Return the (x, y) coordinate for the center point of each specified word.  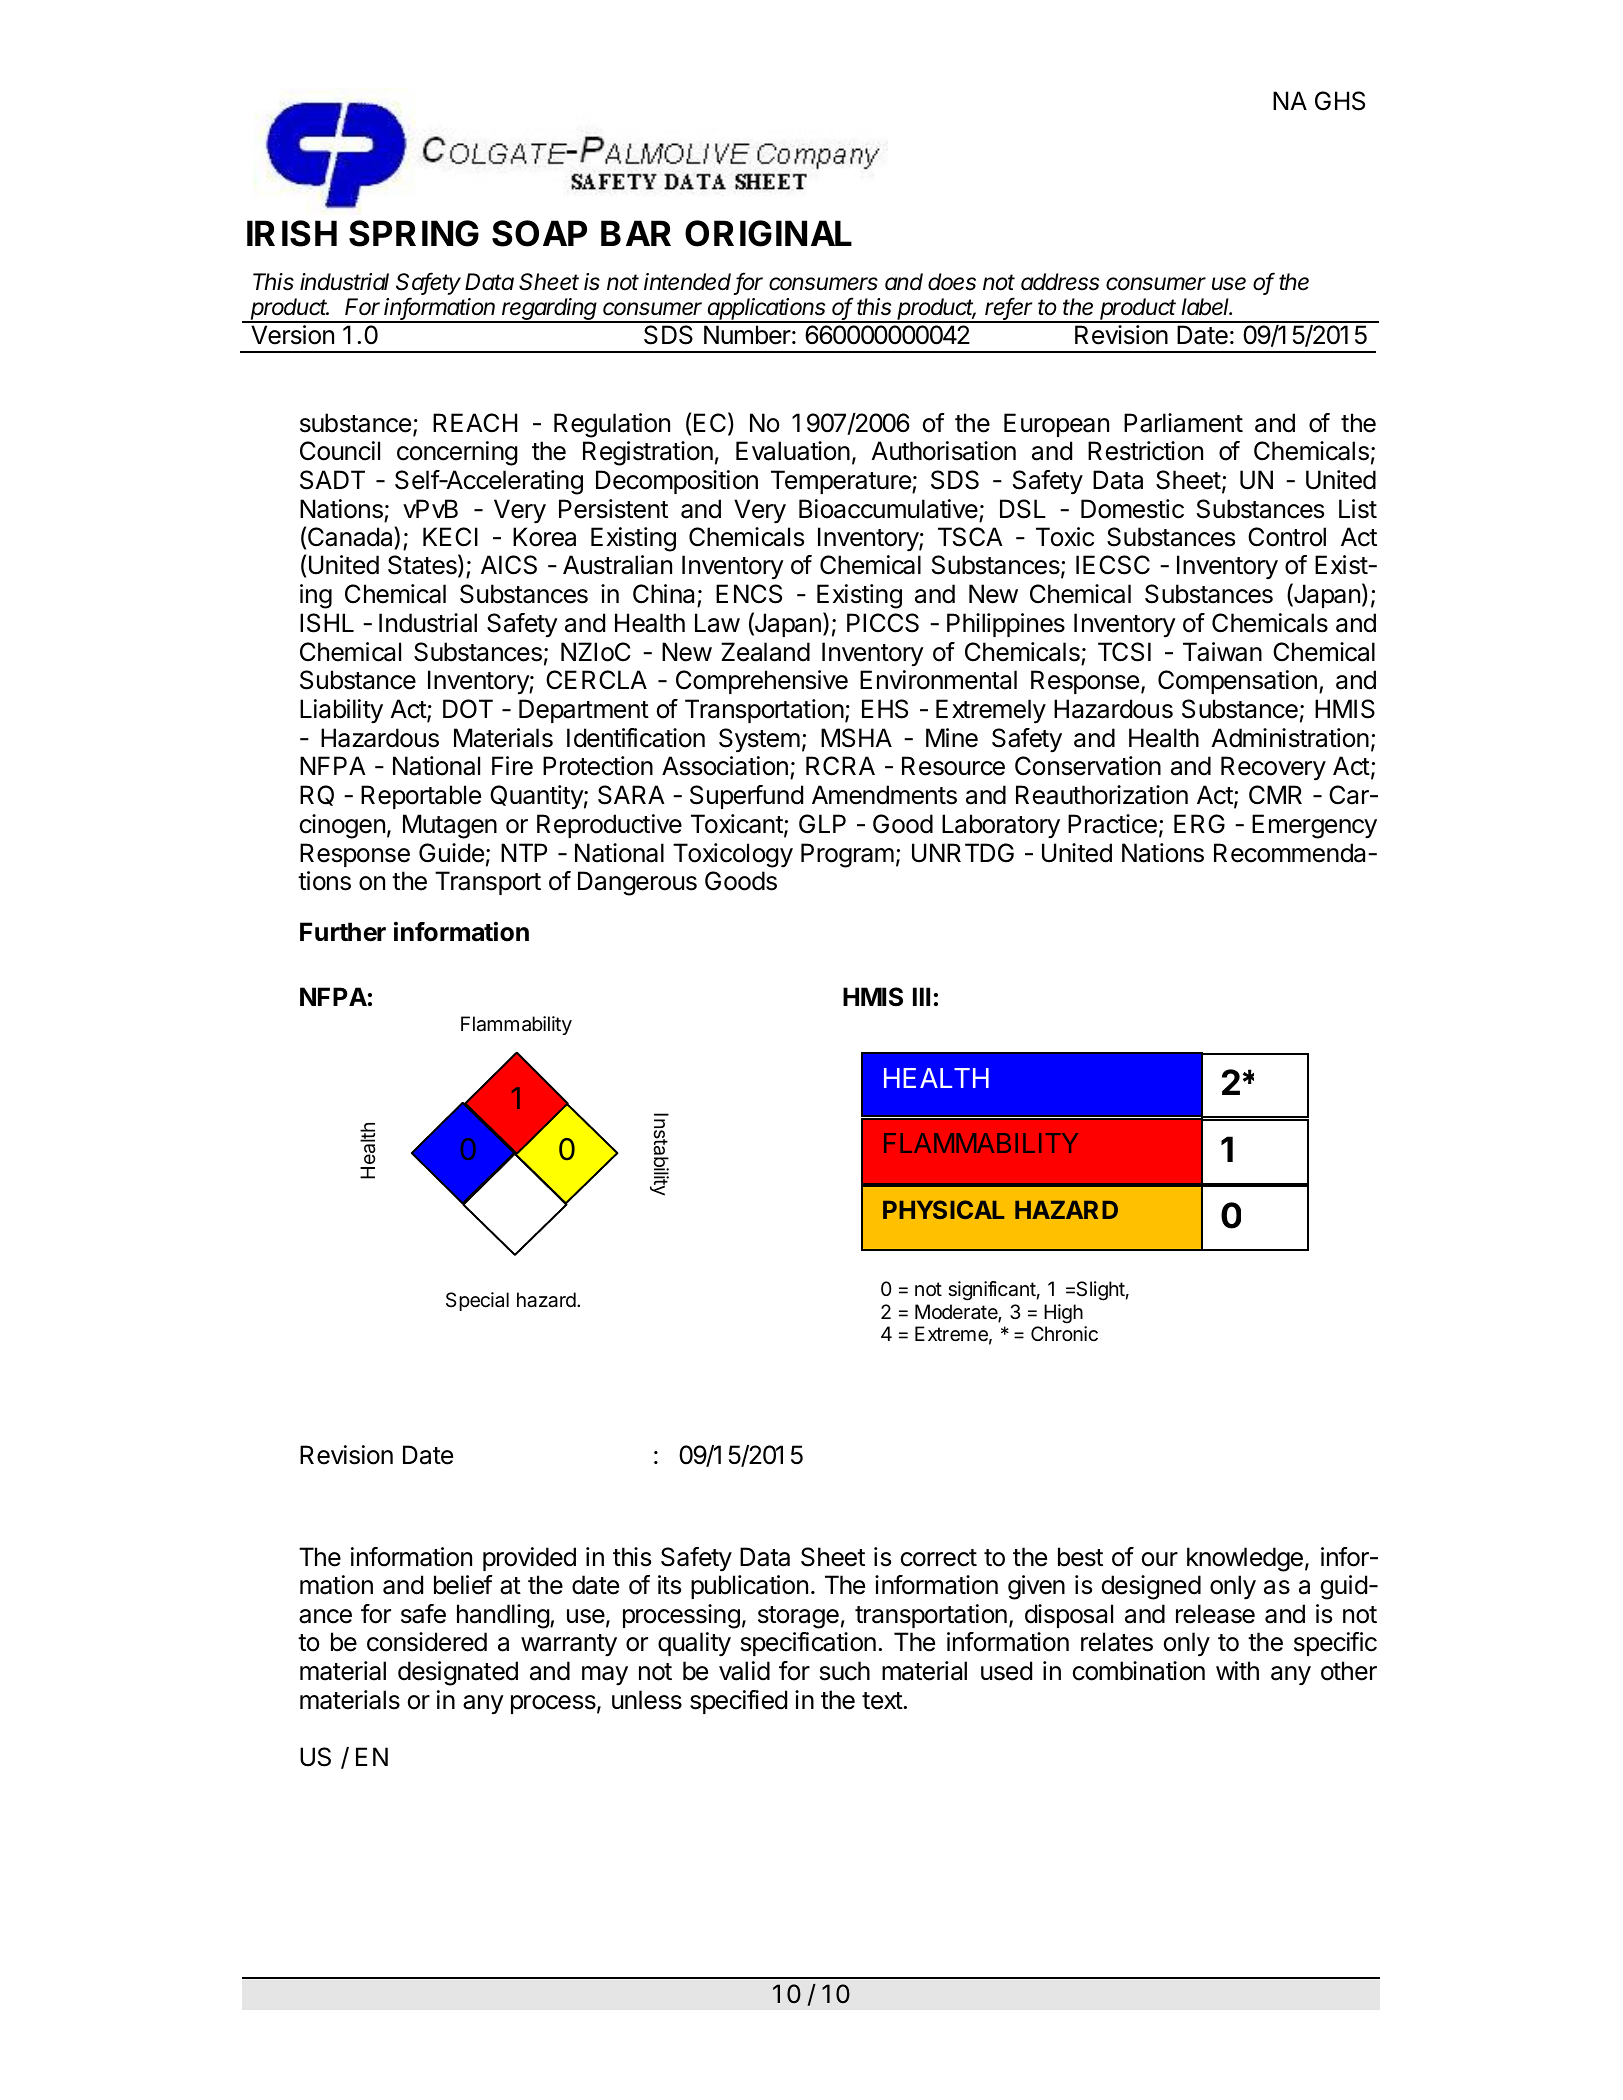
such (845, 1671)
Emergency (1314, 826)
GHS (1340, 101)
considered (427, 1642)
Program (847, 855)
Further (343, 932)
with (1237, 1670)
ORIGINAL (768, 233)
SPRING (414, 233)
